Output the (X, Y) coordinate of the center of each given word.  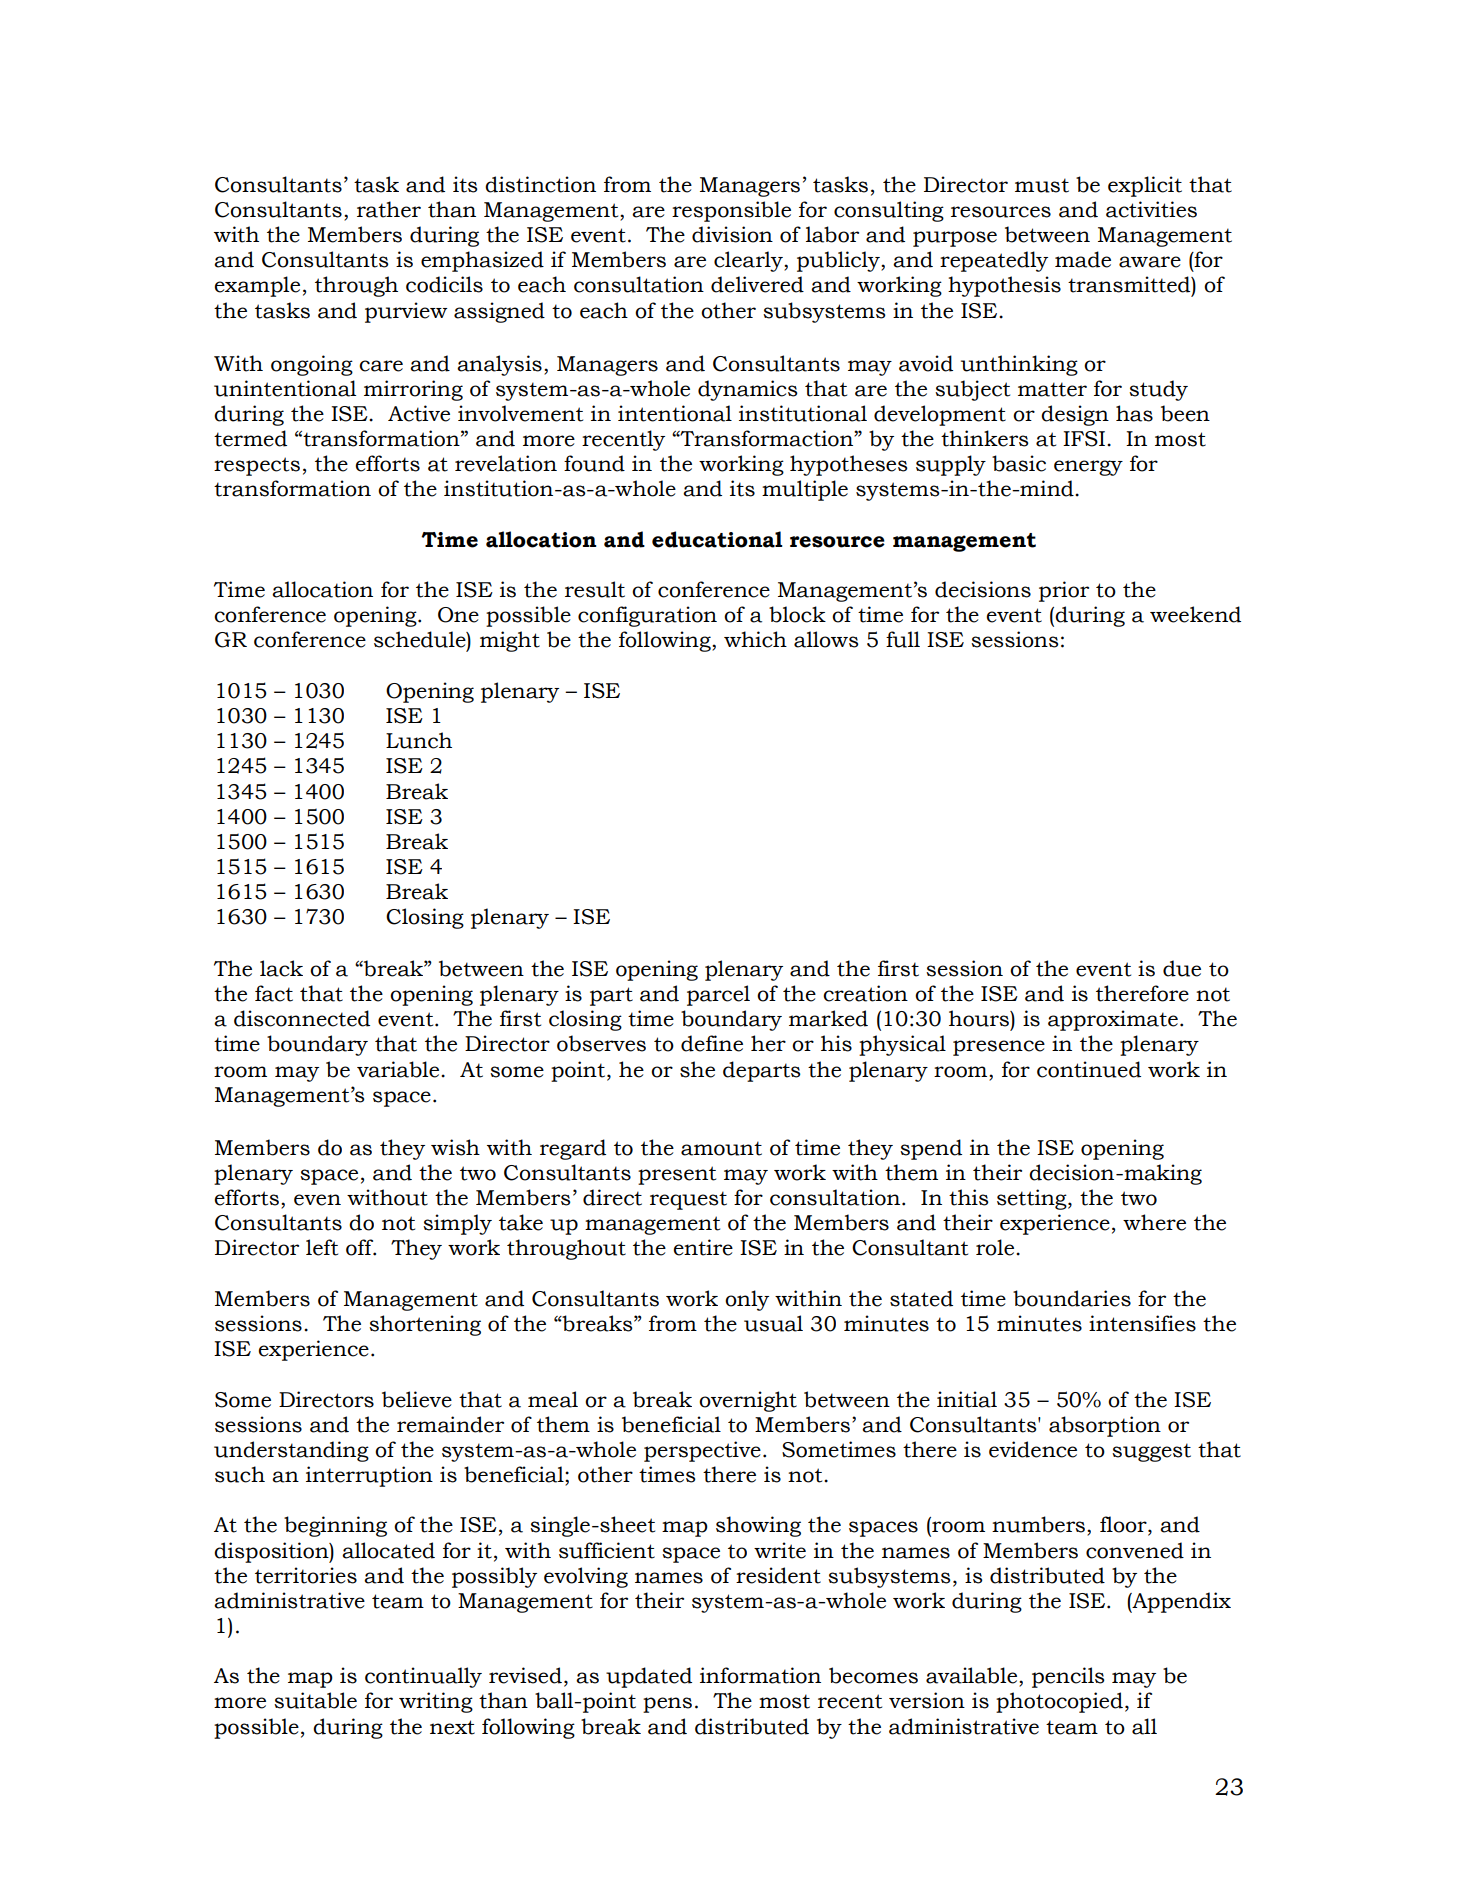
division (732, 234)
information (760, 1675)
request (688, 1200)
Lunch (419, 740)
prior (1064, 591)
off (361, 1247)
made (1083, 259)
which (755, 639)
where (1154, 1222)
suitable (315, 1700)
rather (389, 209)
